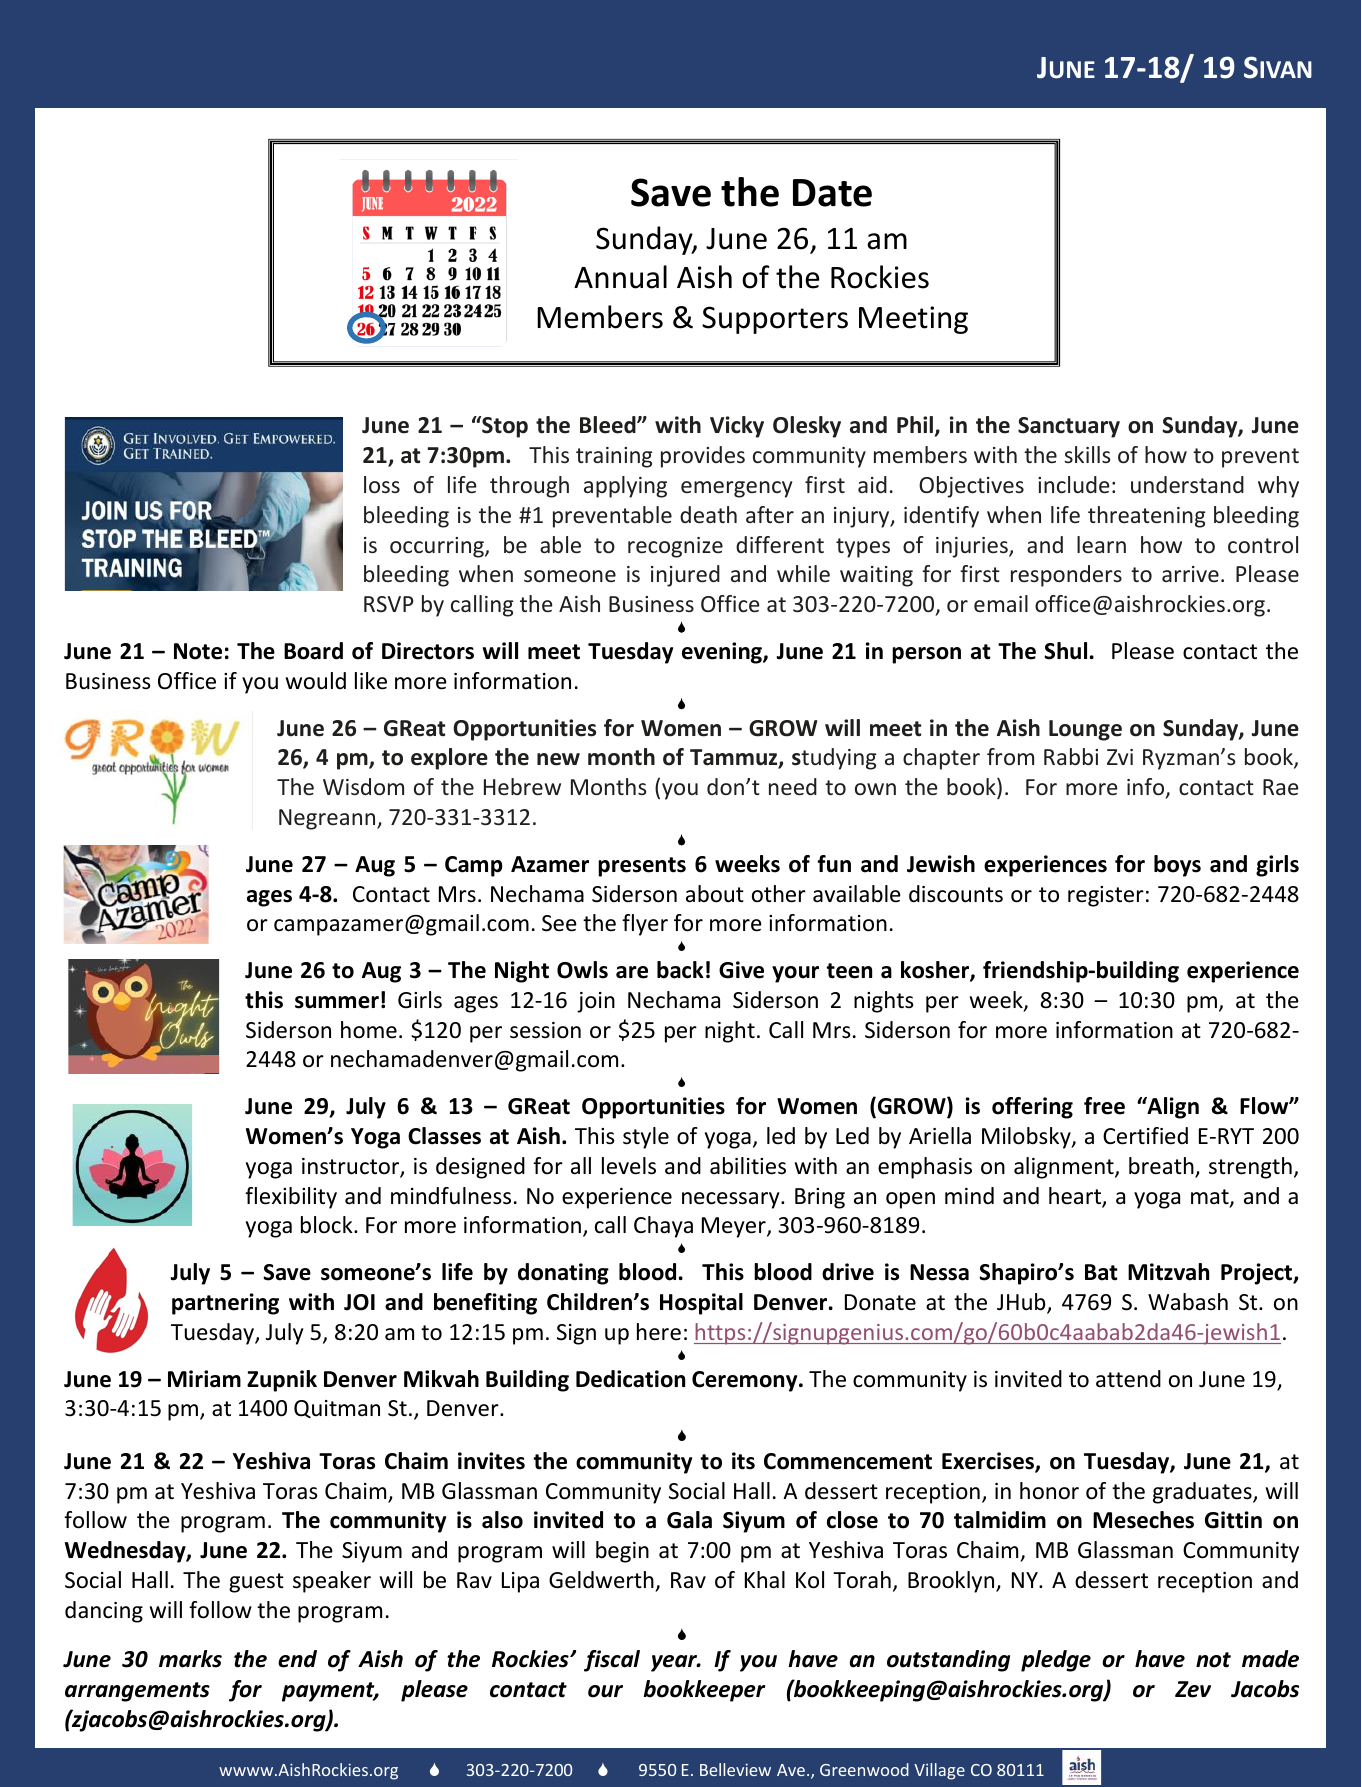 The image size is (1362, 1787). I want to click on flexibility, so click(291, 1198).
